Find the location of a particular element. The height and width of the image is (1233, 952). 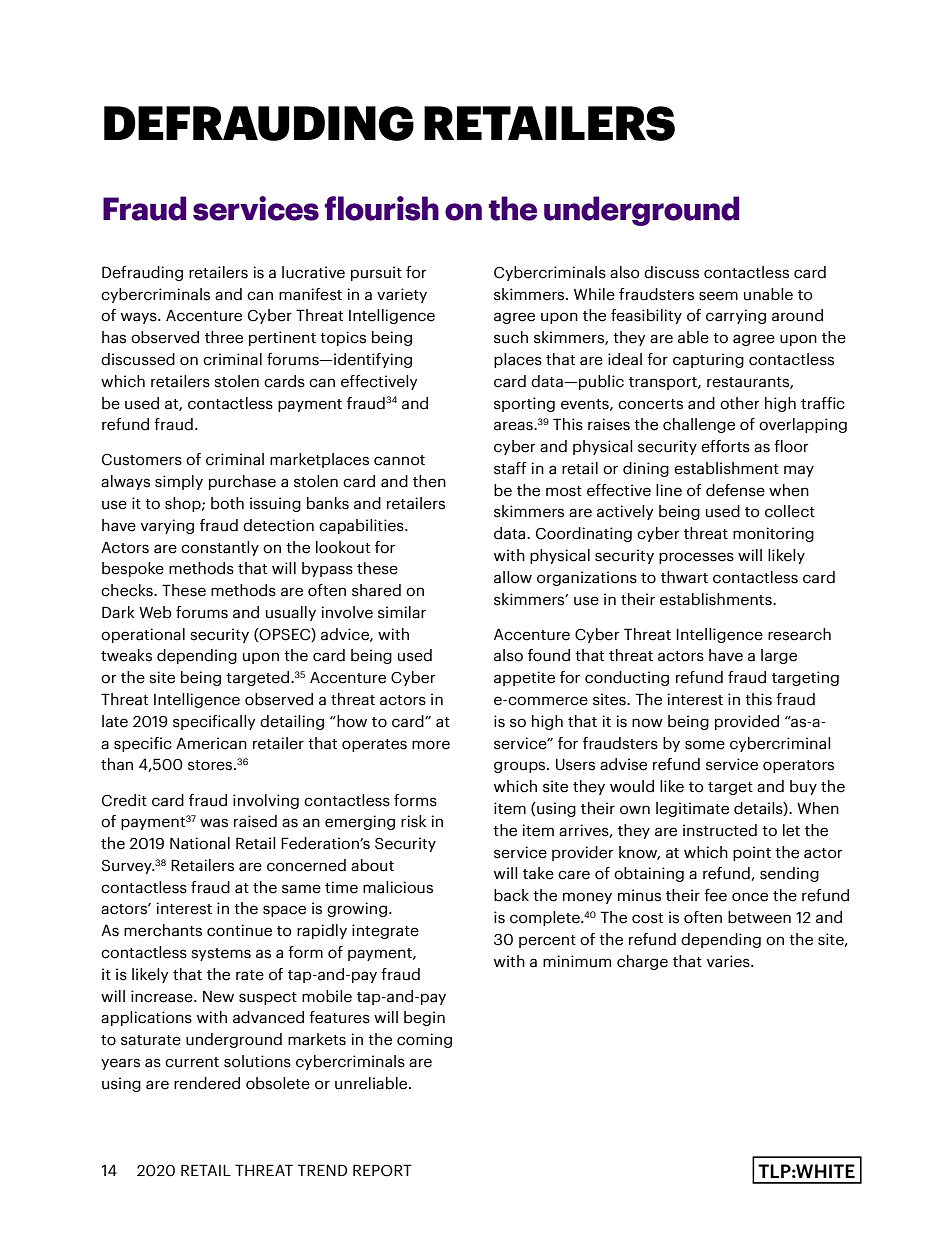

American is located at coordinates (211, 743).
